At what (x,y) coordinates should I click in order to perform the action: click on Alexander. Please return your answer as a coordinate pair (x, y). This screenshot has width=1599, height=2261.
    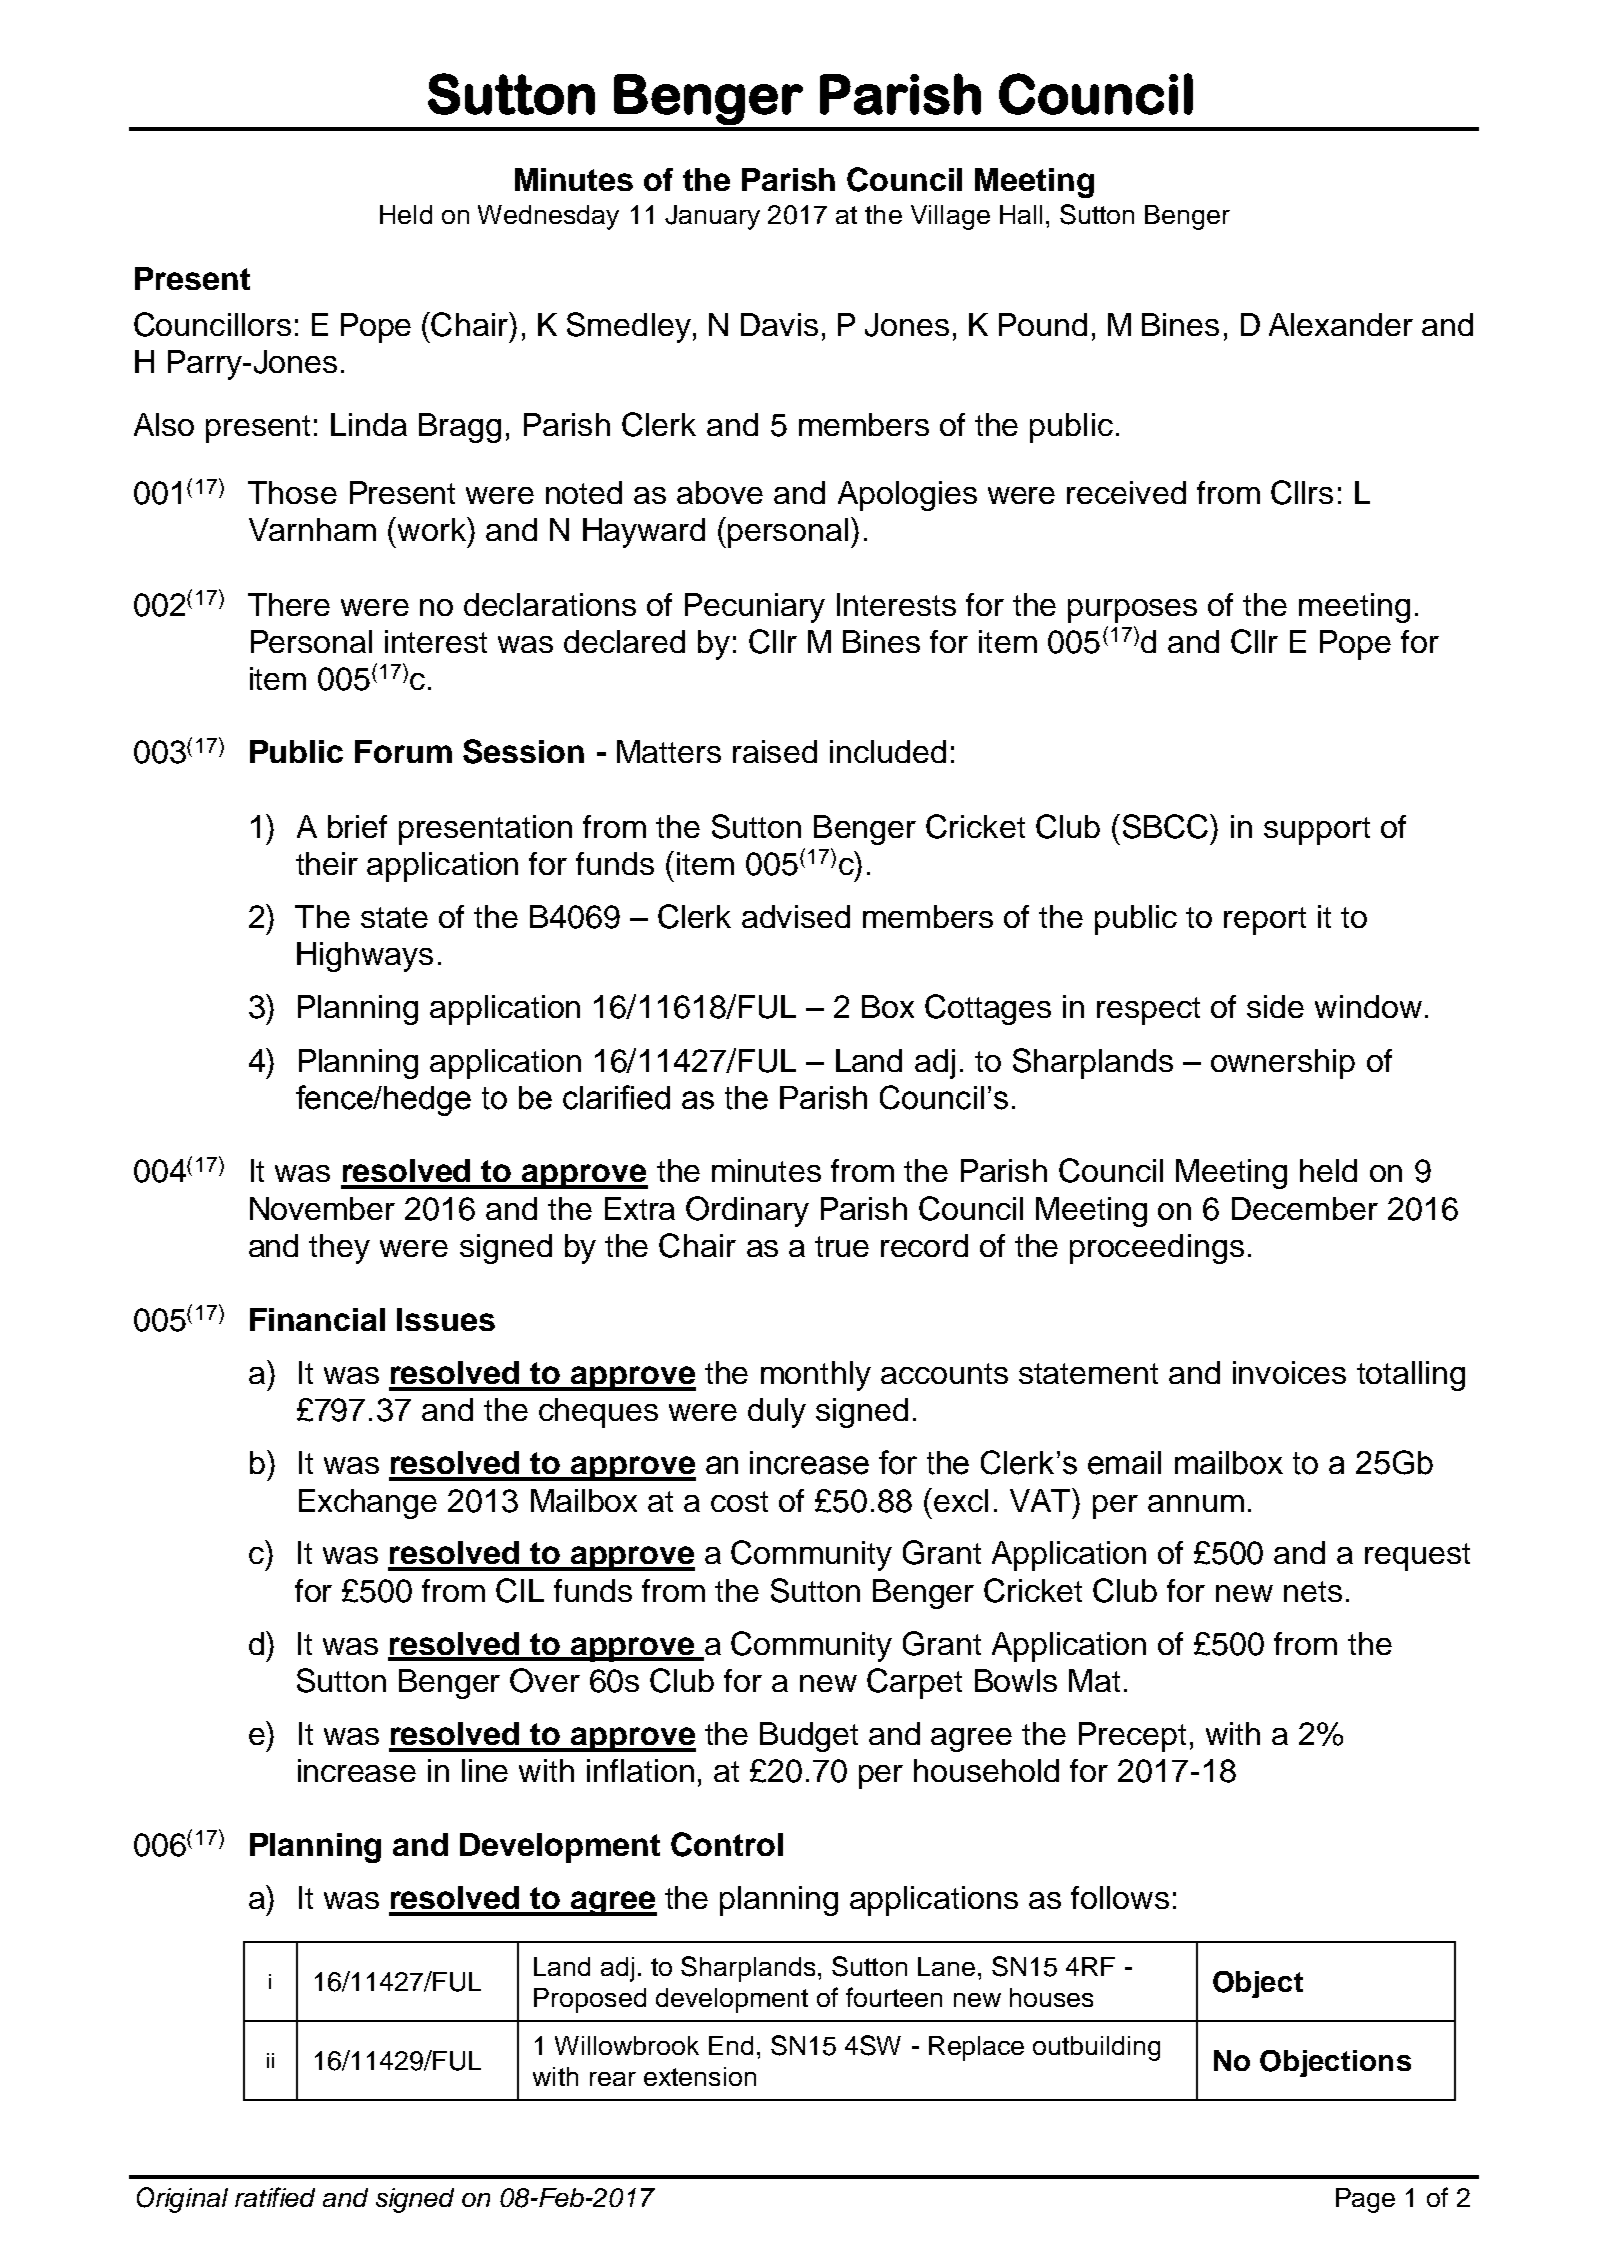
    Looking at the image, I should click on (1341, 324).
